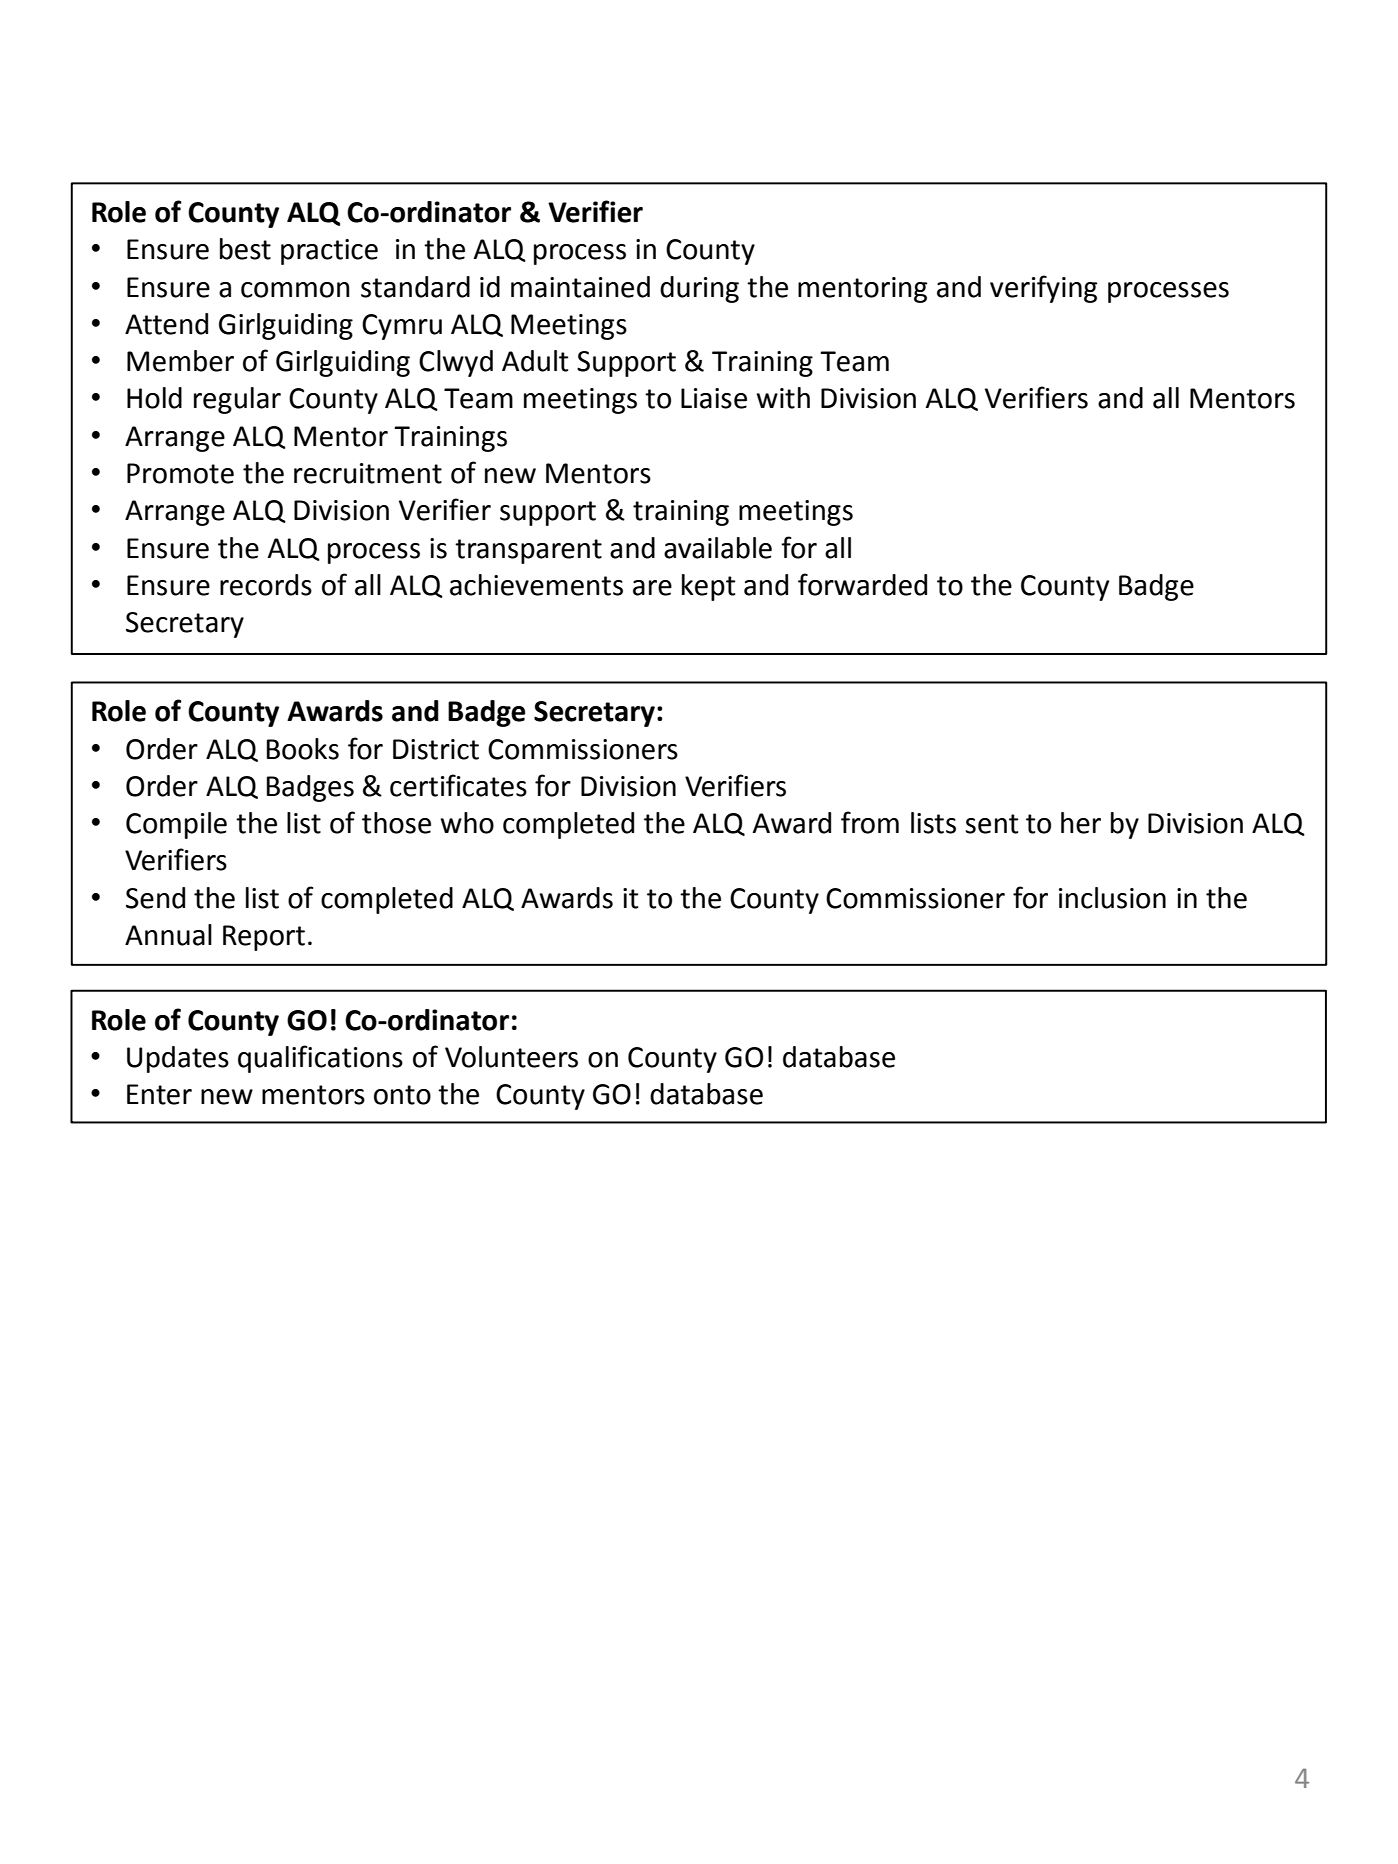 The height and width of the document is (1864, 1398). I want to click on kept, so click(708, 587).
